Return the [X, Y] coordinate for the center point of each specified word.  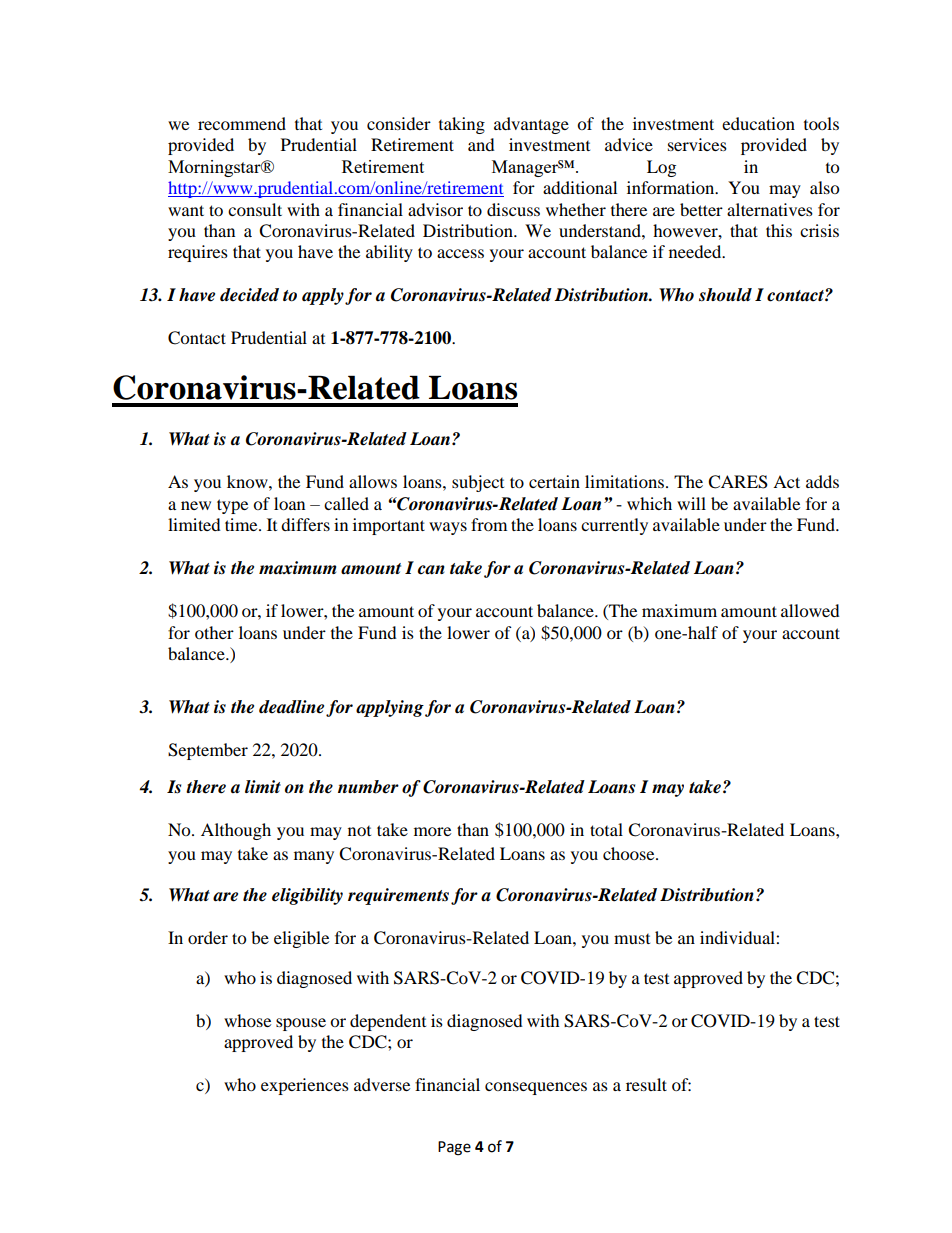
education [758, 123]
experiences [305, 1086]
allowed [810, 610]
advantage [531, 125]
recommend [242, 123]
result [646, 1084]
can [431, 570]
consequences [536, 1088]
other [214, 632]
